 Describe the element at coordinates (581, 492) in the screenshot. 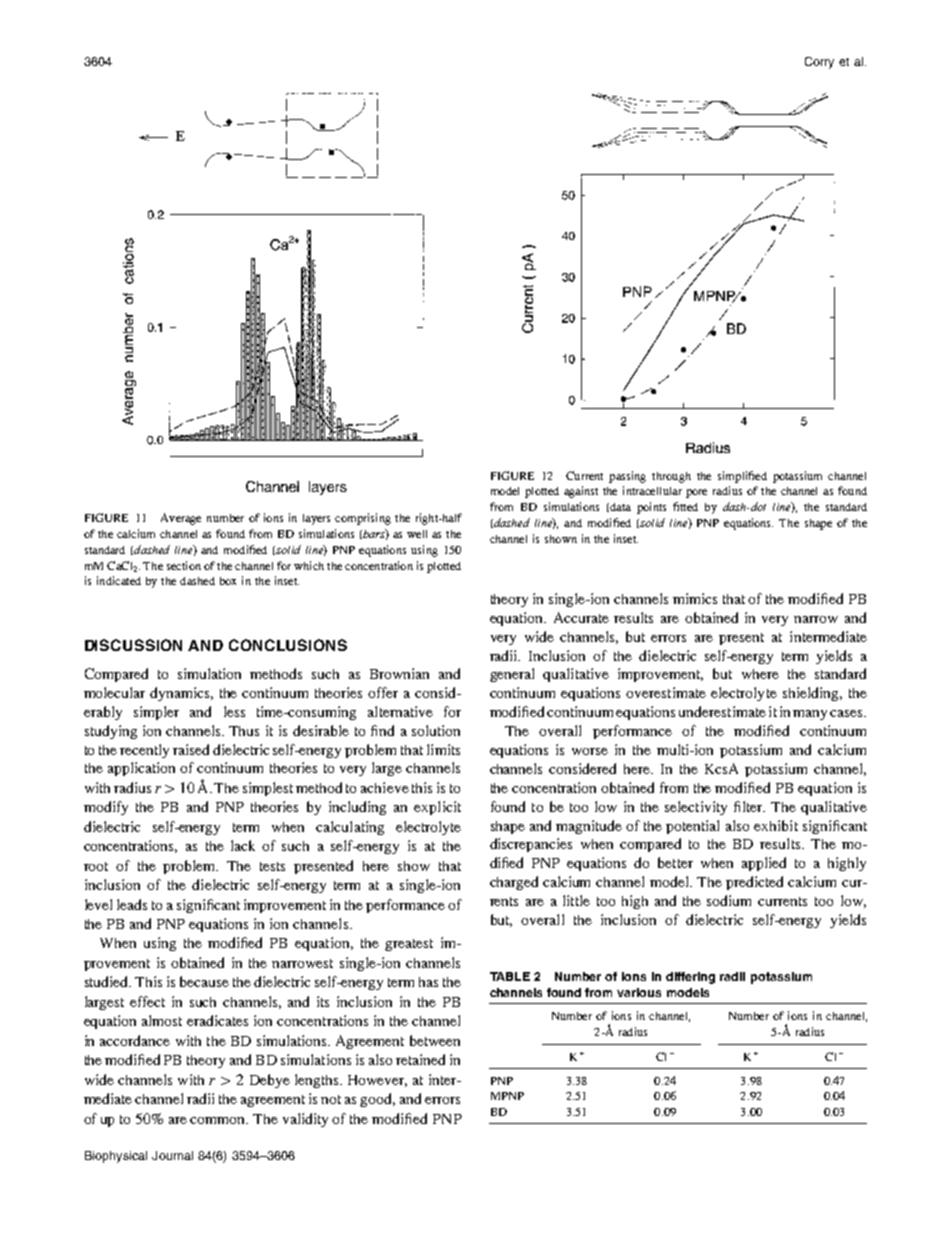

I see `against` at that location.
